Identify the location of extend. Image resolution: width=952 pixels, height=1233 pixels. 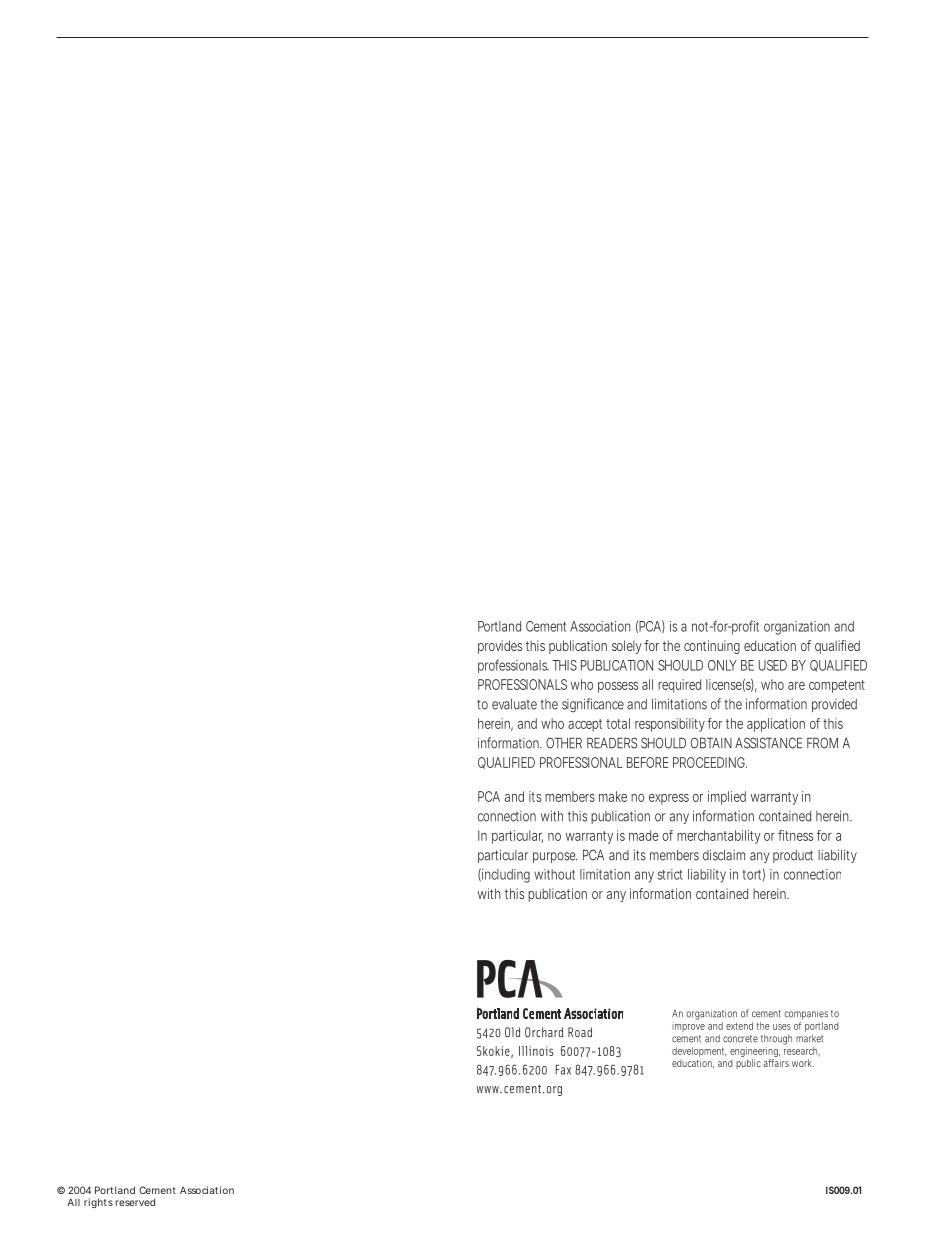
(739, 1026).
